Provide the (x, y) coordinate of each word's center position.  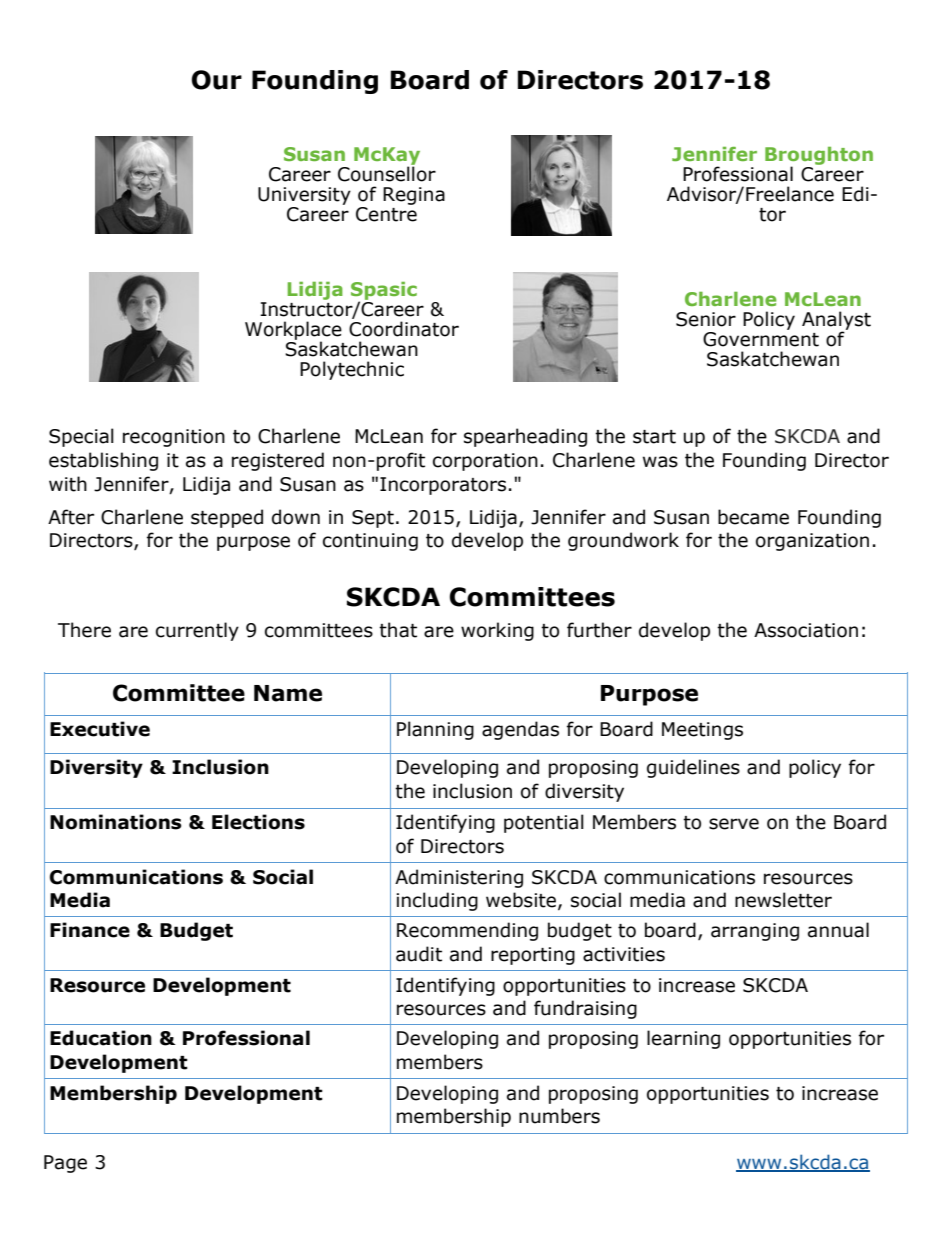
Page (65, 1164)
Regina (414, 196)
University (304, 196)
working (497, 631)
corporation (485, 462)
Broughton (819, 157)
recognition (174, 438)
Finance (90, 930)
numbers (559, 1116)
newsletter (783, 900)
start (654, 437)
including (437, 901)
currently (197, 631)
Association (806, 630)
